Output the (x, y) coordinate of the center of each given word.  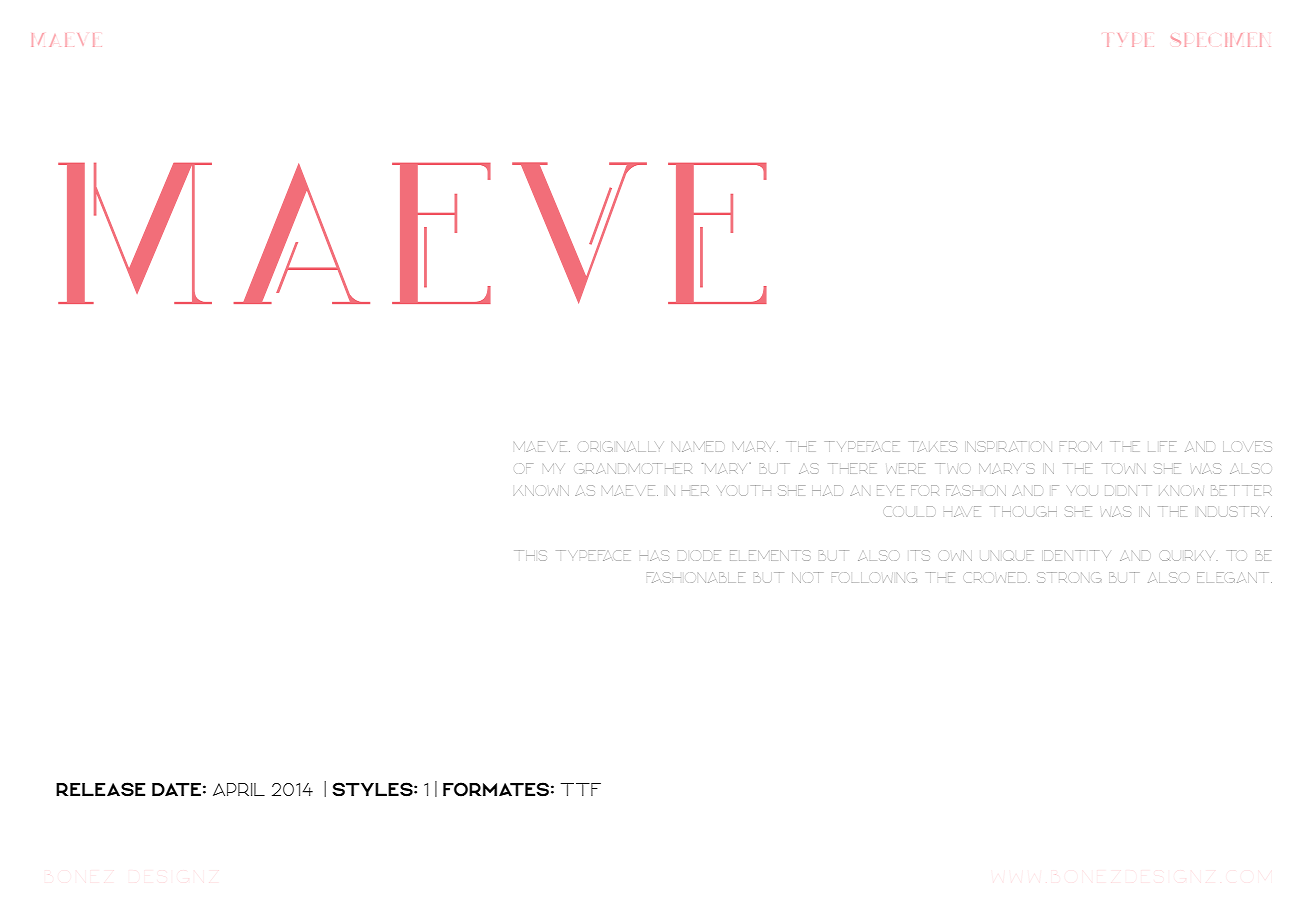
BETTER (1240, 490)
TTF (581, 789)
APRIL (239, 789)
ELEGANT (1234, 577)
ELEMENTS (769, 555)
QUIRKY (1186, 555)
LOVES (1247, 446)
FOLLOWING (874, 577)
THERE (851, 468)
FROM (1081, 445)
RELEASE (100, 789)
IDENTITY (1075, 555)
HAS (654, 556)
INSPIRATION (1009, 446)
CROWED (996, 577)
